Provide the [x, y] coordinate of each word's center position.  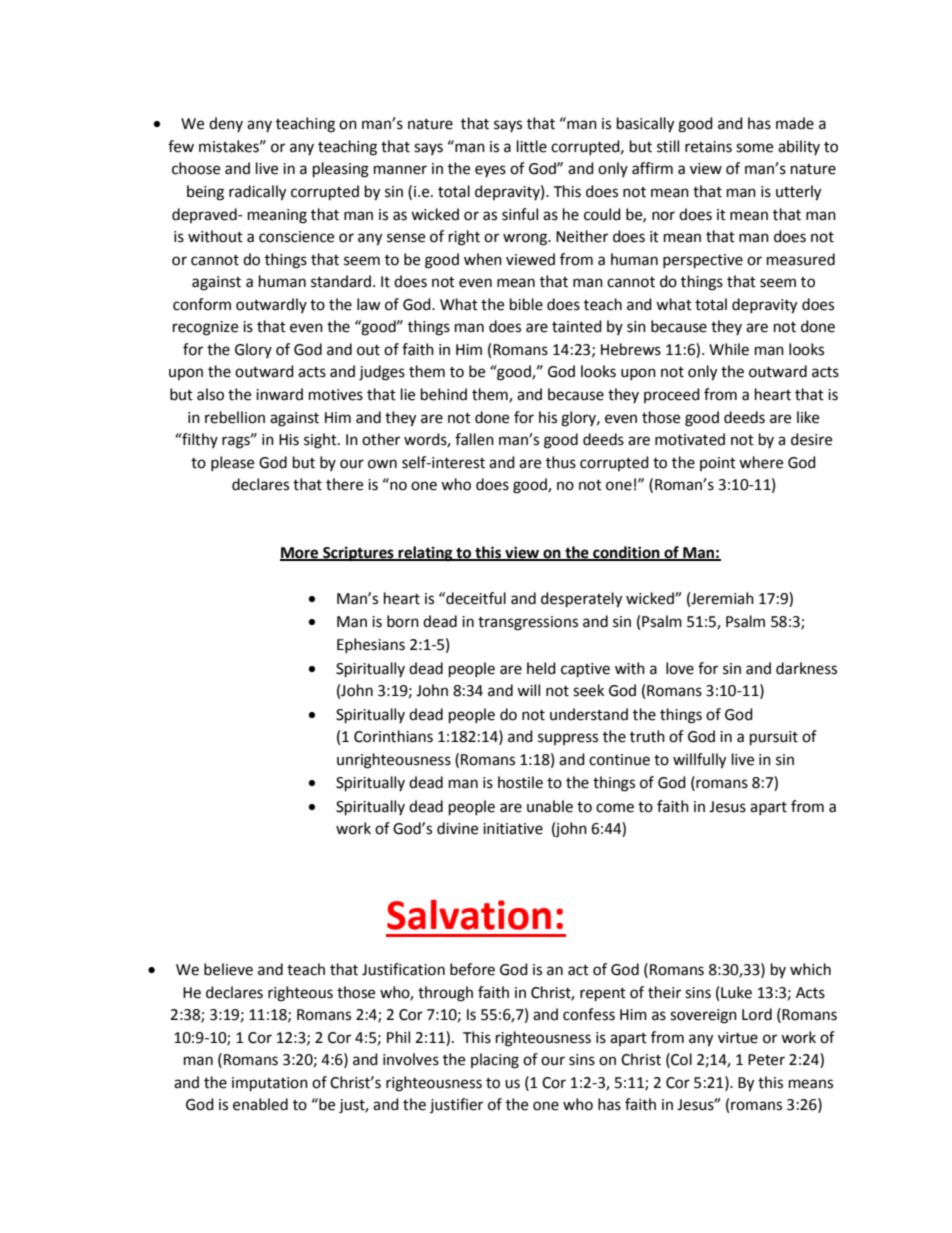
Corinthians [393, 736]
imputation [270, 1084]
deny [226, 124]
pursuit [774, 738]
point [718, 464]
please [232, 463]
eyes [490, 171]
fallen [474, 439]
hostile [520, 782]
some [754, 148]
